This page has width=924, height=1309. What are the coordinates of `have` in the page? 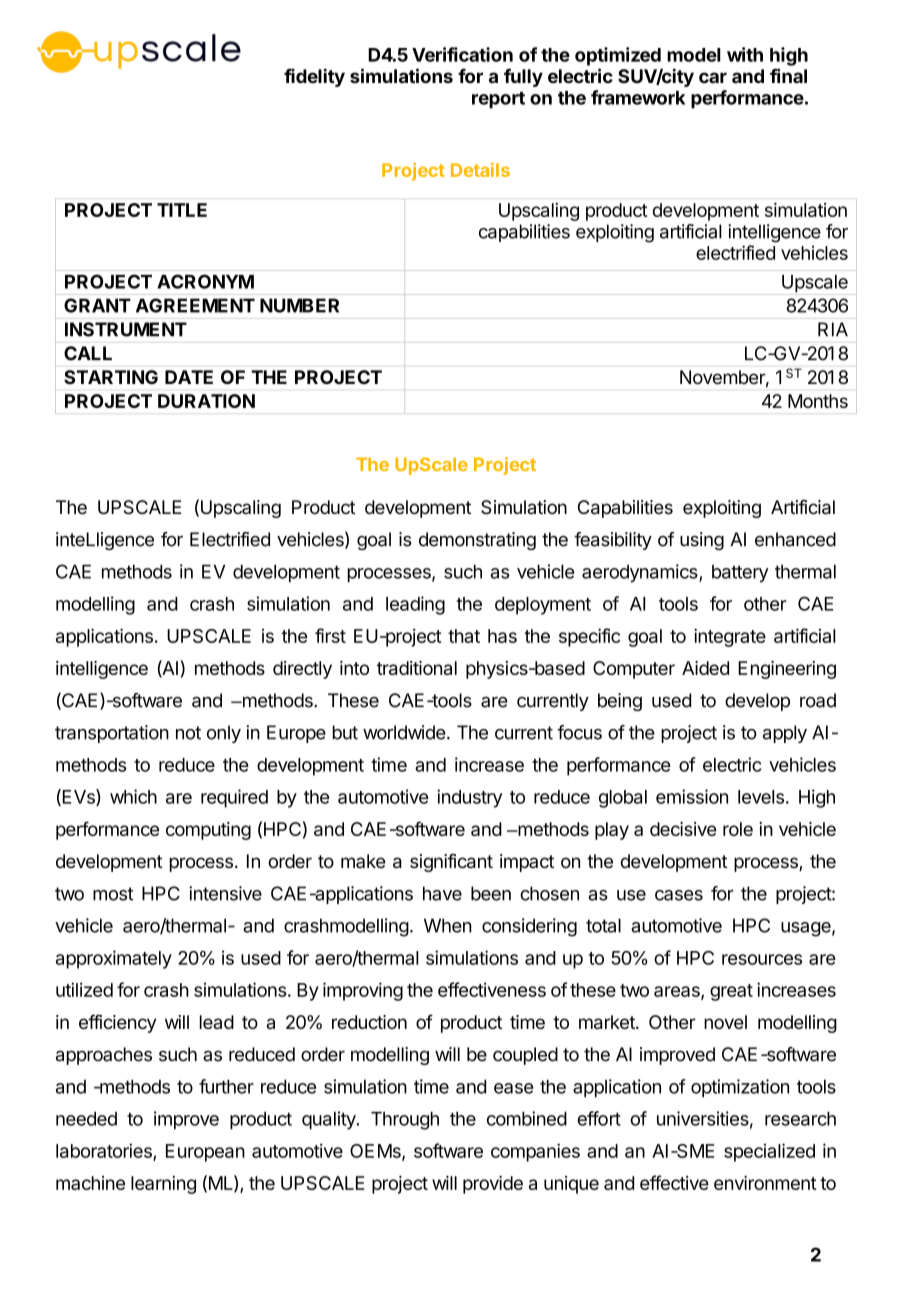 It's located at (442, 893).
